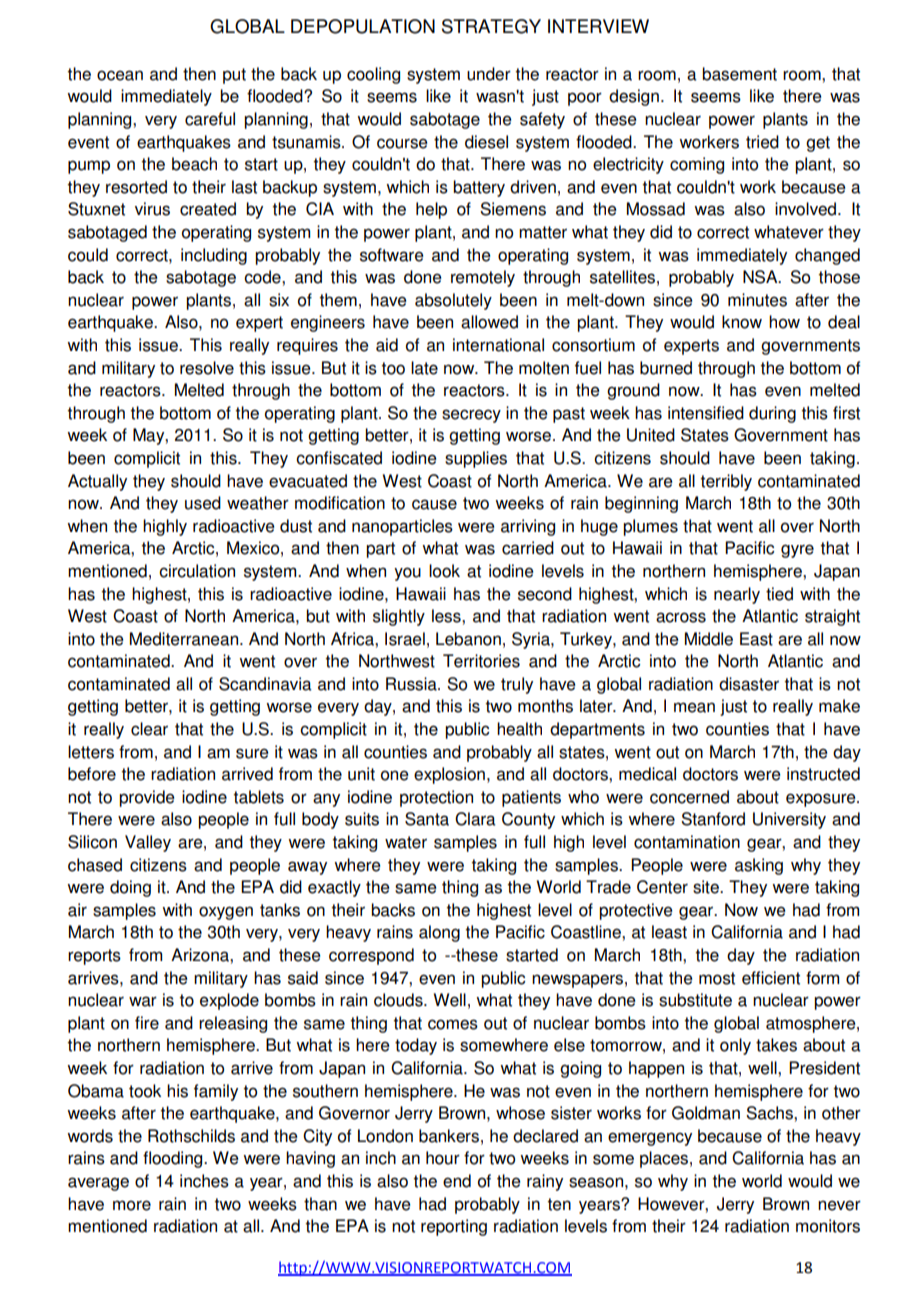  What do you see at coordinates (737, 595) in the screenshot?
I see `nearly` at bounding box center [737, 595].
